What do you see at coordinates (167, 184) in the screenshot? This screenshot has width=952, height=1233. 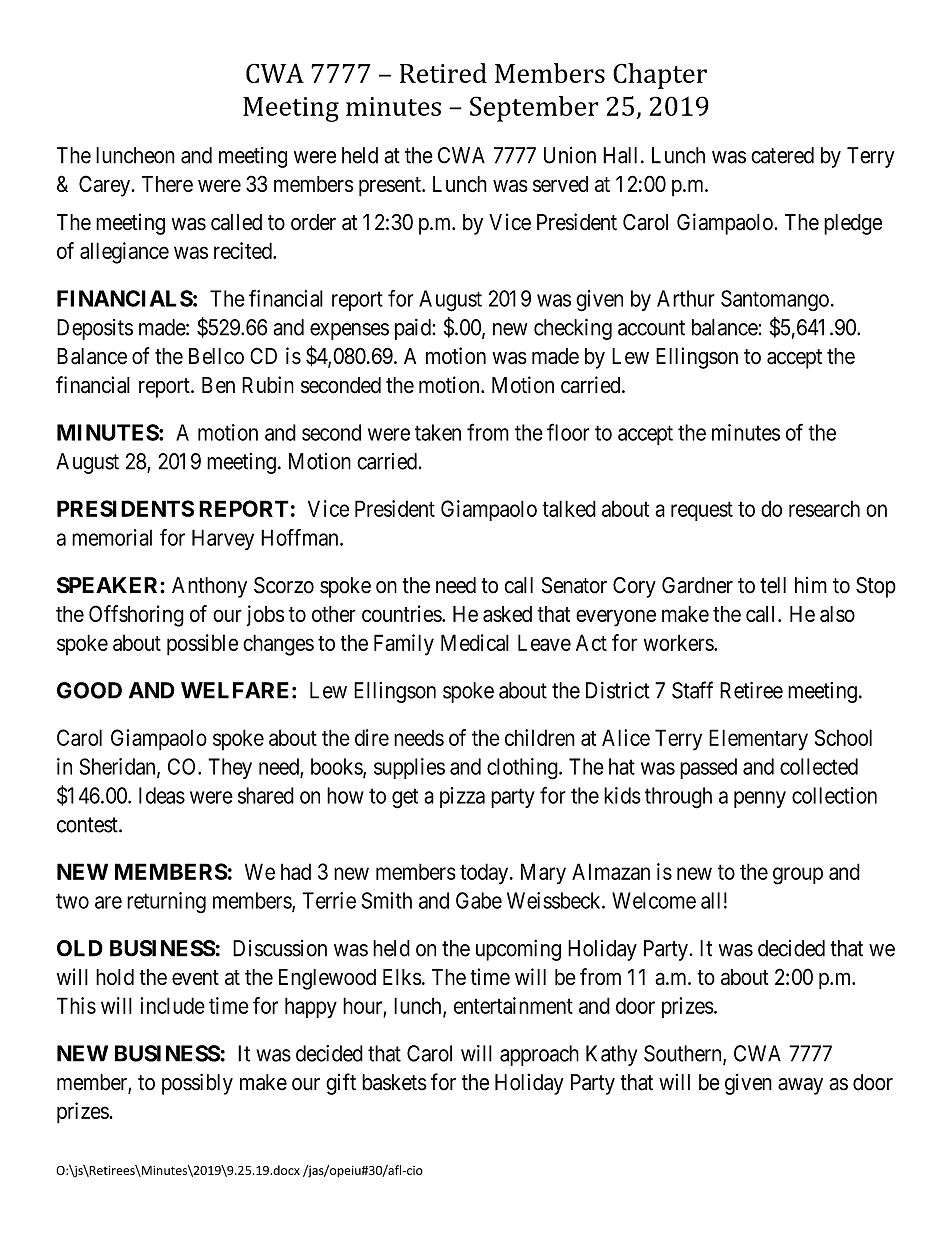 I see `There` at bounding box center [167, 184].
